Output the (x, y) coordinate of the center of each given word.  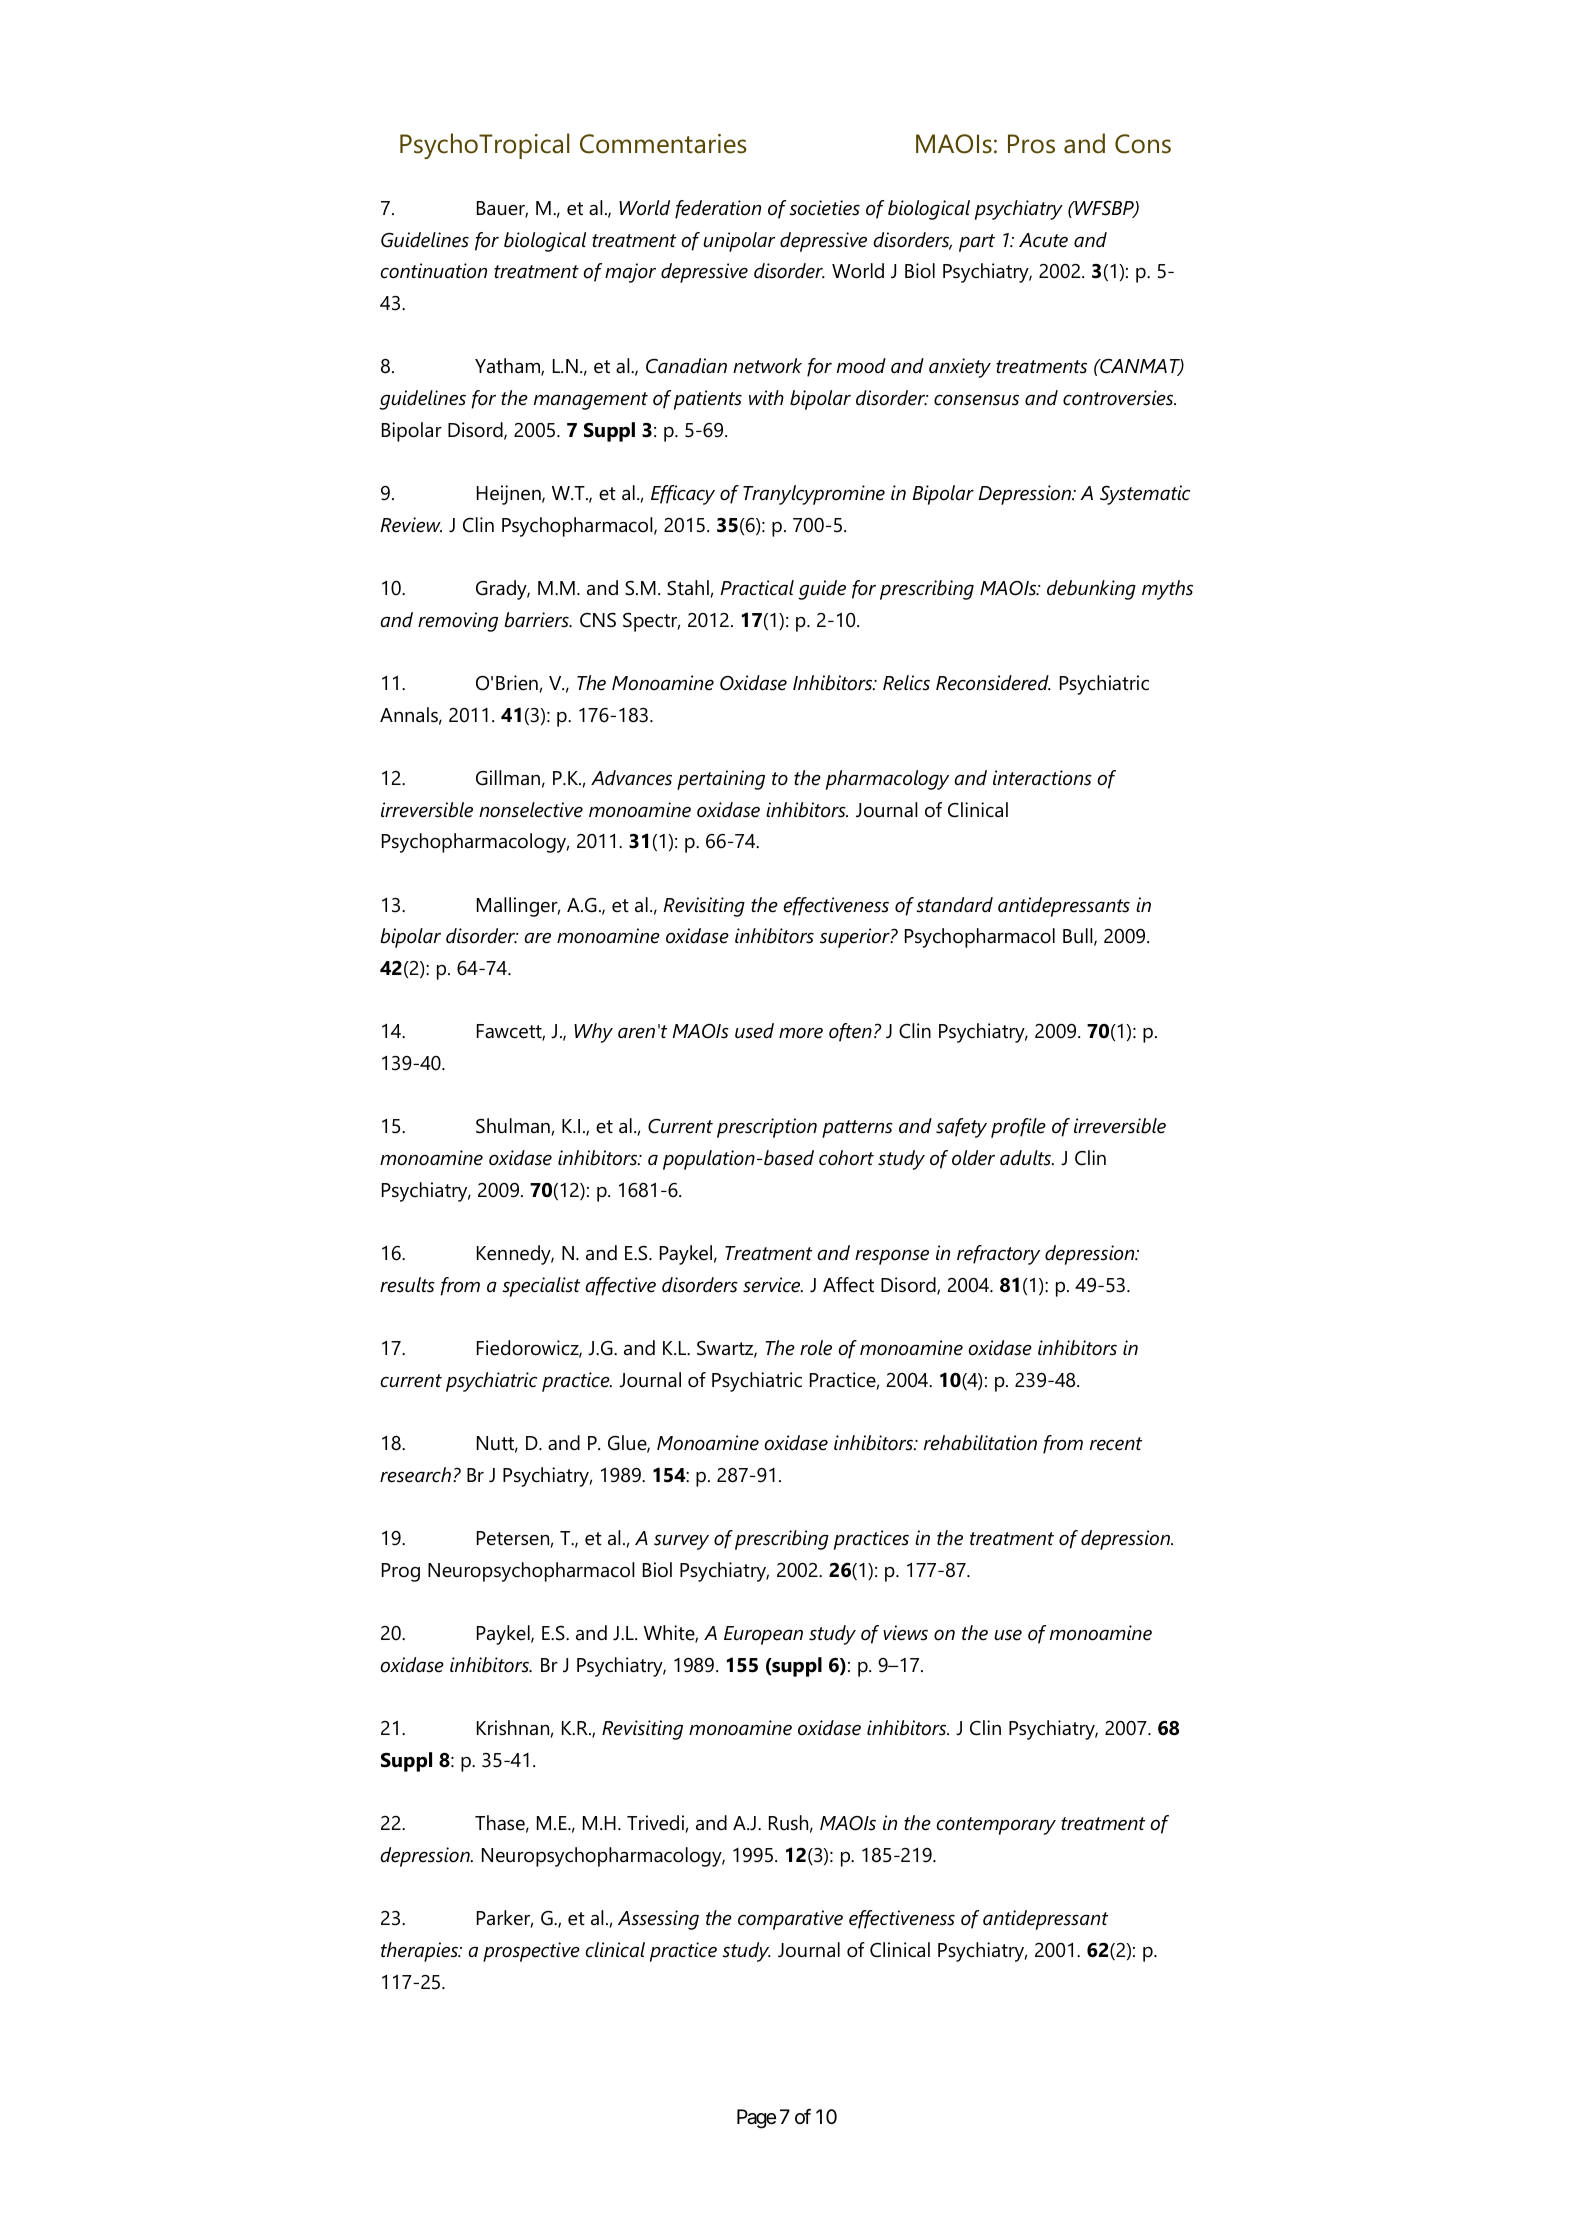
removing (458, 622)
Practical (757, 588)
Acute (1043, 240)
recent (1116, 1444)
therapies (420, 1952)
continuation (434, 271)
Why (593, 1033)
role (816, 1348)
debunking (1091, 590)
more (801, 1033)
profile (1018, 1128)
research (415, 1475)
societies (824, 208)
